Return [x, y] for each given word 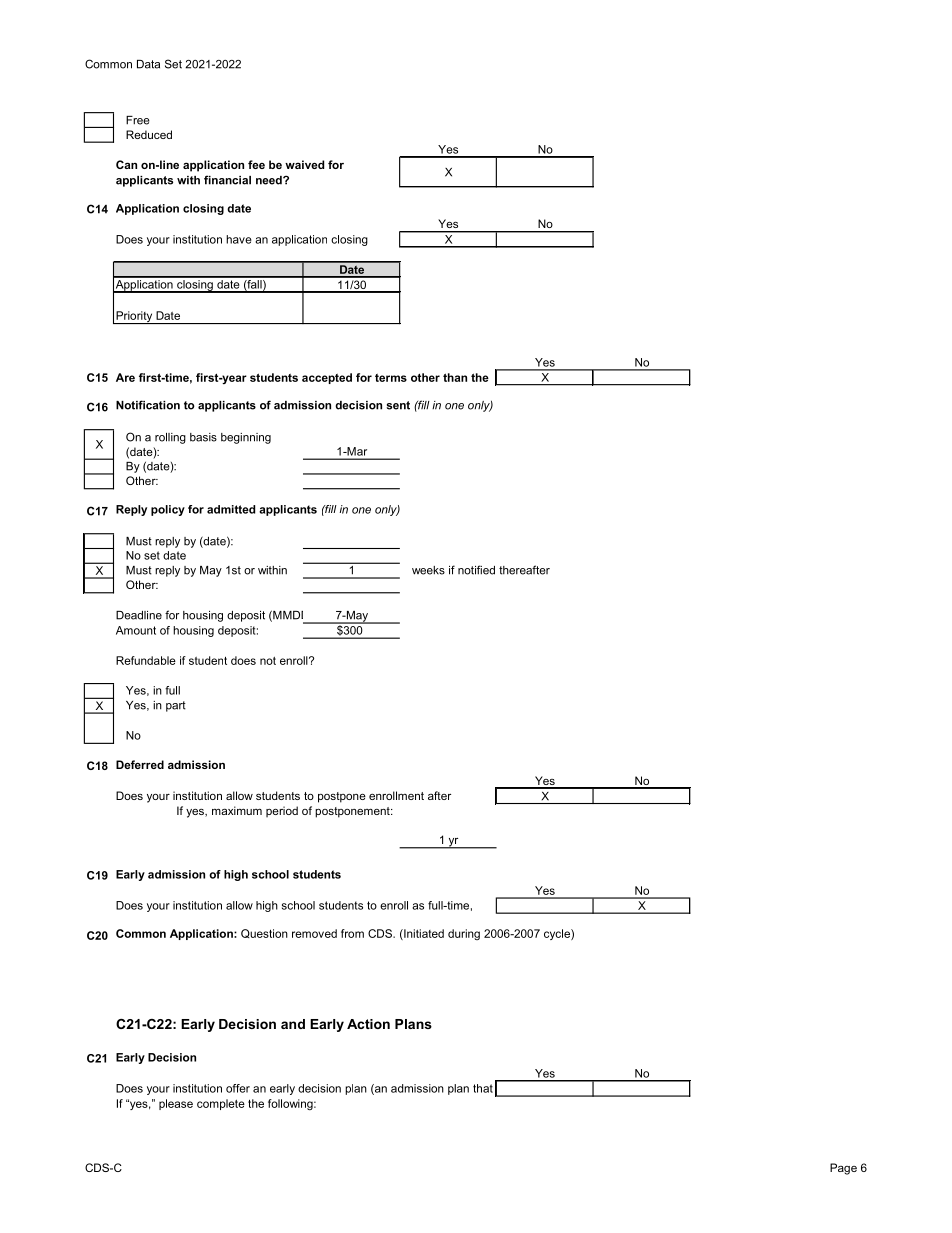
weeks [428, 570]
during [464, 934]
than [455, 377]
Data [148, 64]
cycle [558, 934]
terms [391, 378]
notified [476, 570]
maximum [237, 810]
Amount [136, 630]
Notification [148, 405]
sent [398, 405]
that [483, 1088]
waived [304, 164]
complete [221, 1104]
